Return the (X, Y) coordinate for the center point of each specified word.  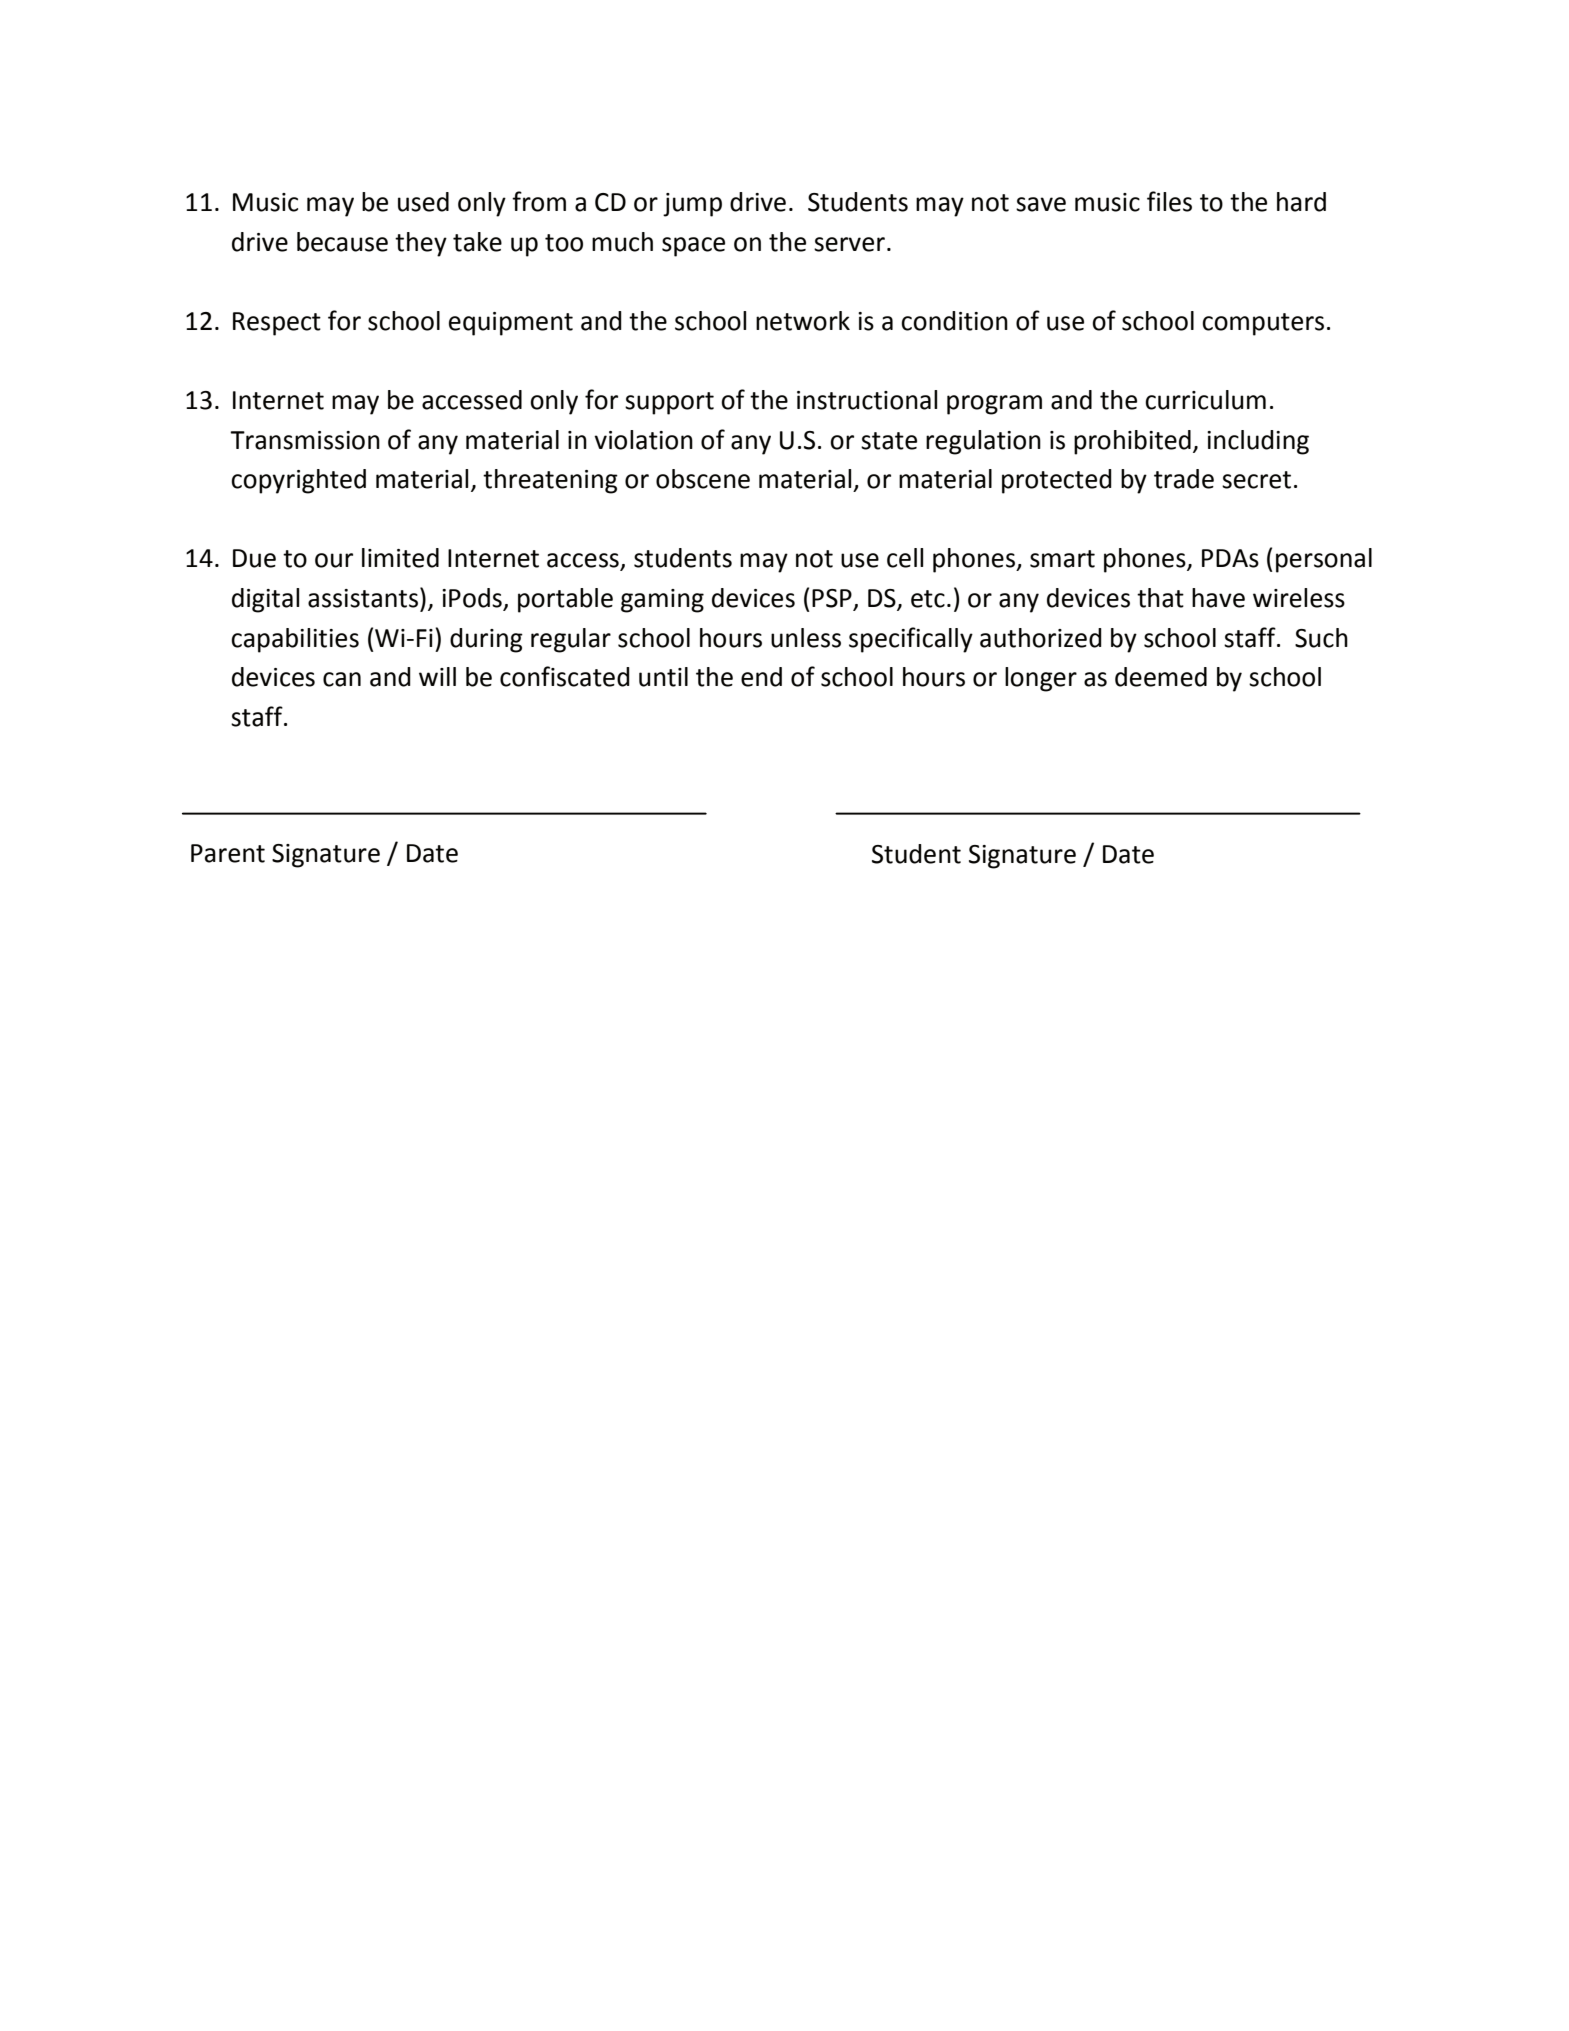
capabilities (295, 640)
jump (692, 205)
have (1218, 598)
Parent (228, 853)
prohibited (1132, 442)
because (342, 242)
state (889, 441)
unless (806, 638)
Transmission (305, 440)
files (1169, 201)
